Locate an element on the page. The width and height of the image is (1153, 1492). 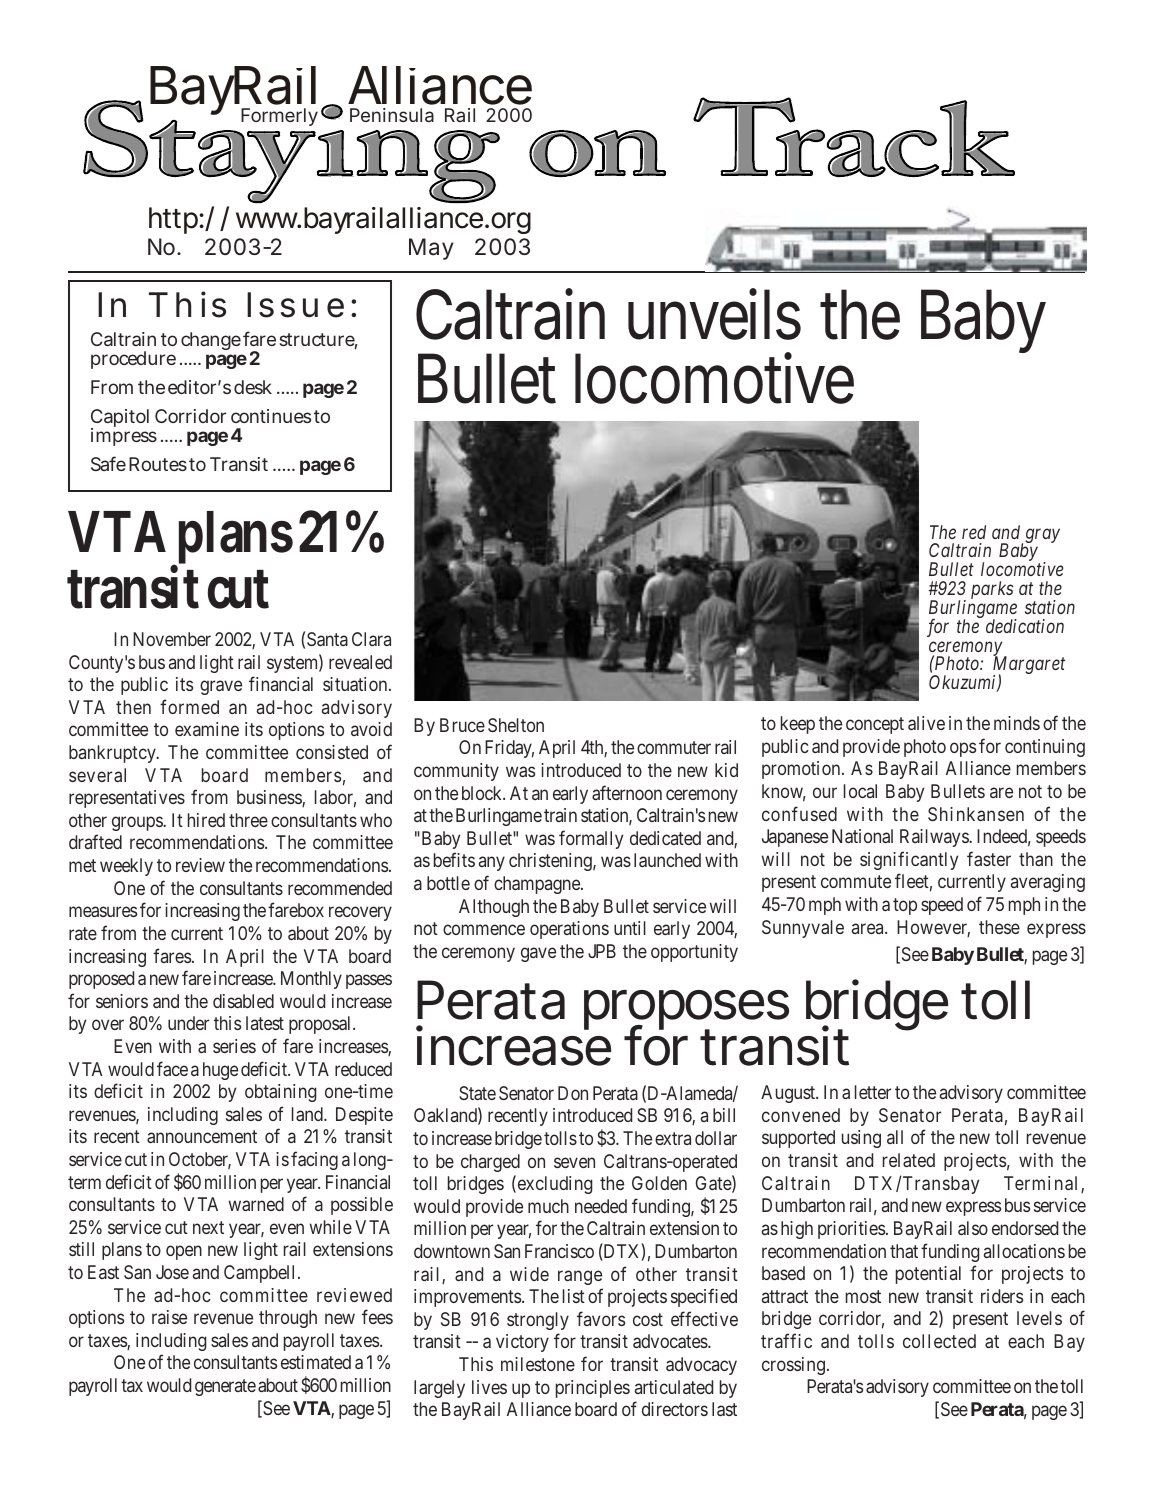
unveils is located at coordinates (714, 314).
